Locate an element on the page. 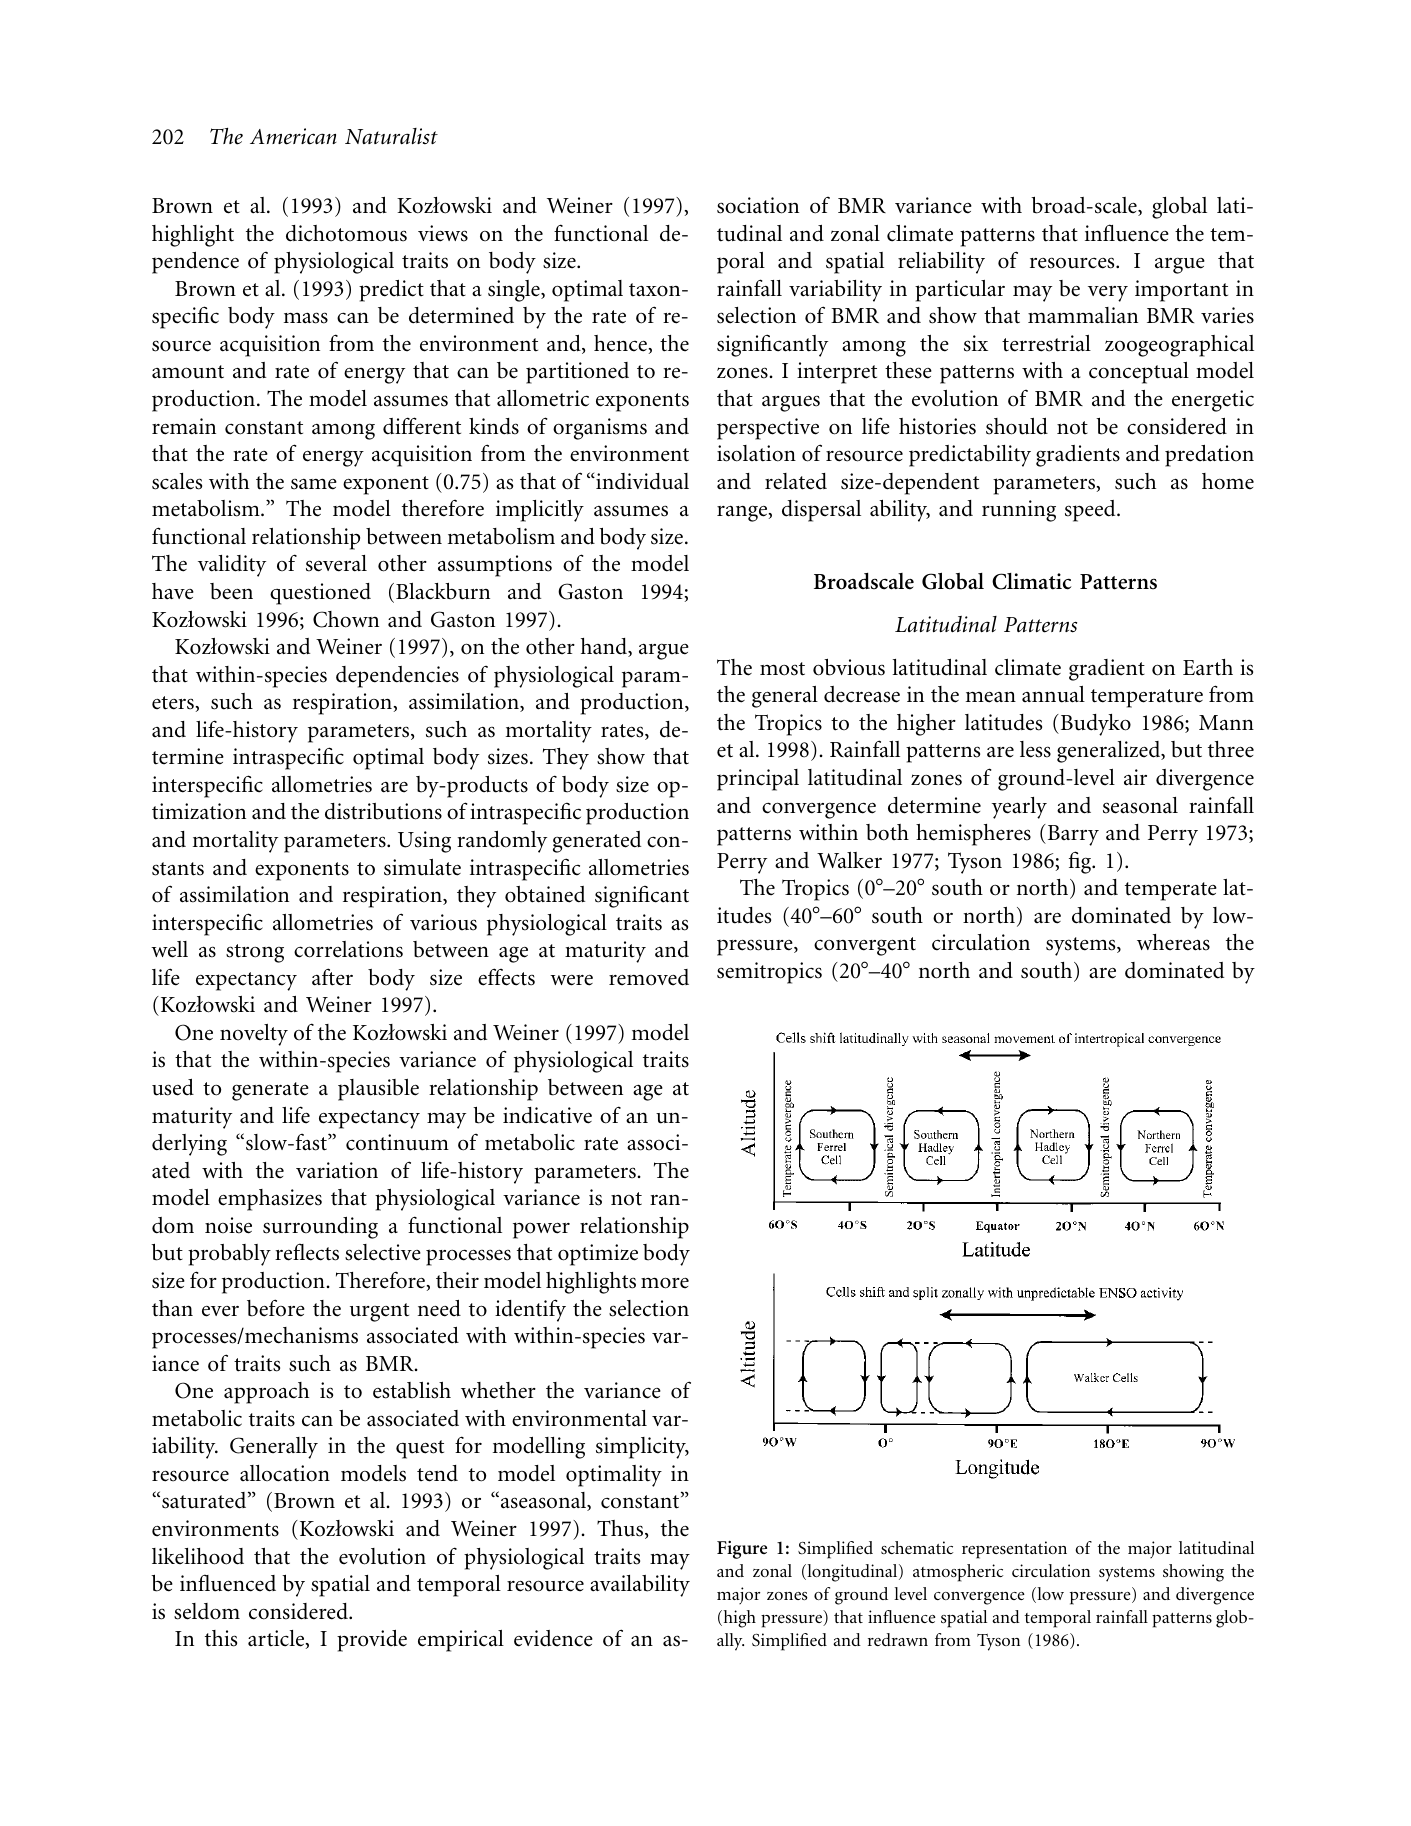 Image resolution: width=1411 pixels, height=1826 pixels. seldom is located at coordinates (207, 1611).
